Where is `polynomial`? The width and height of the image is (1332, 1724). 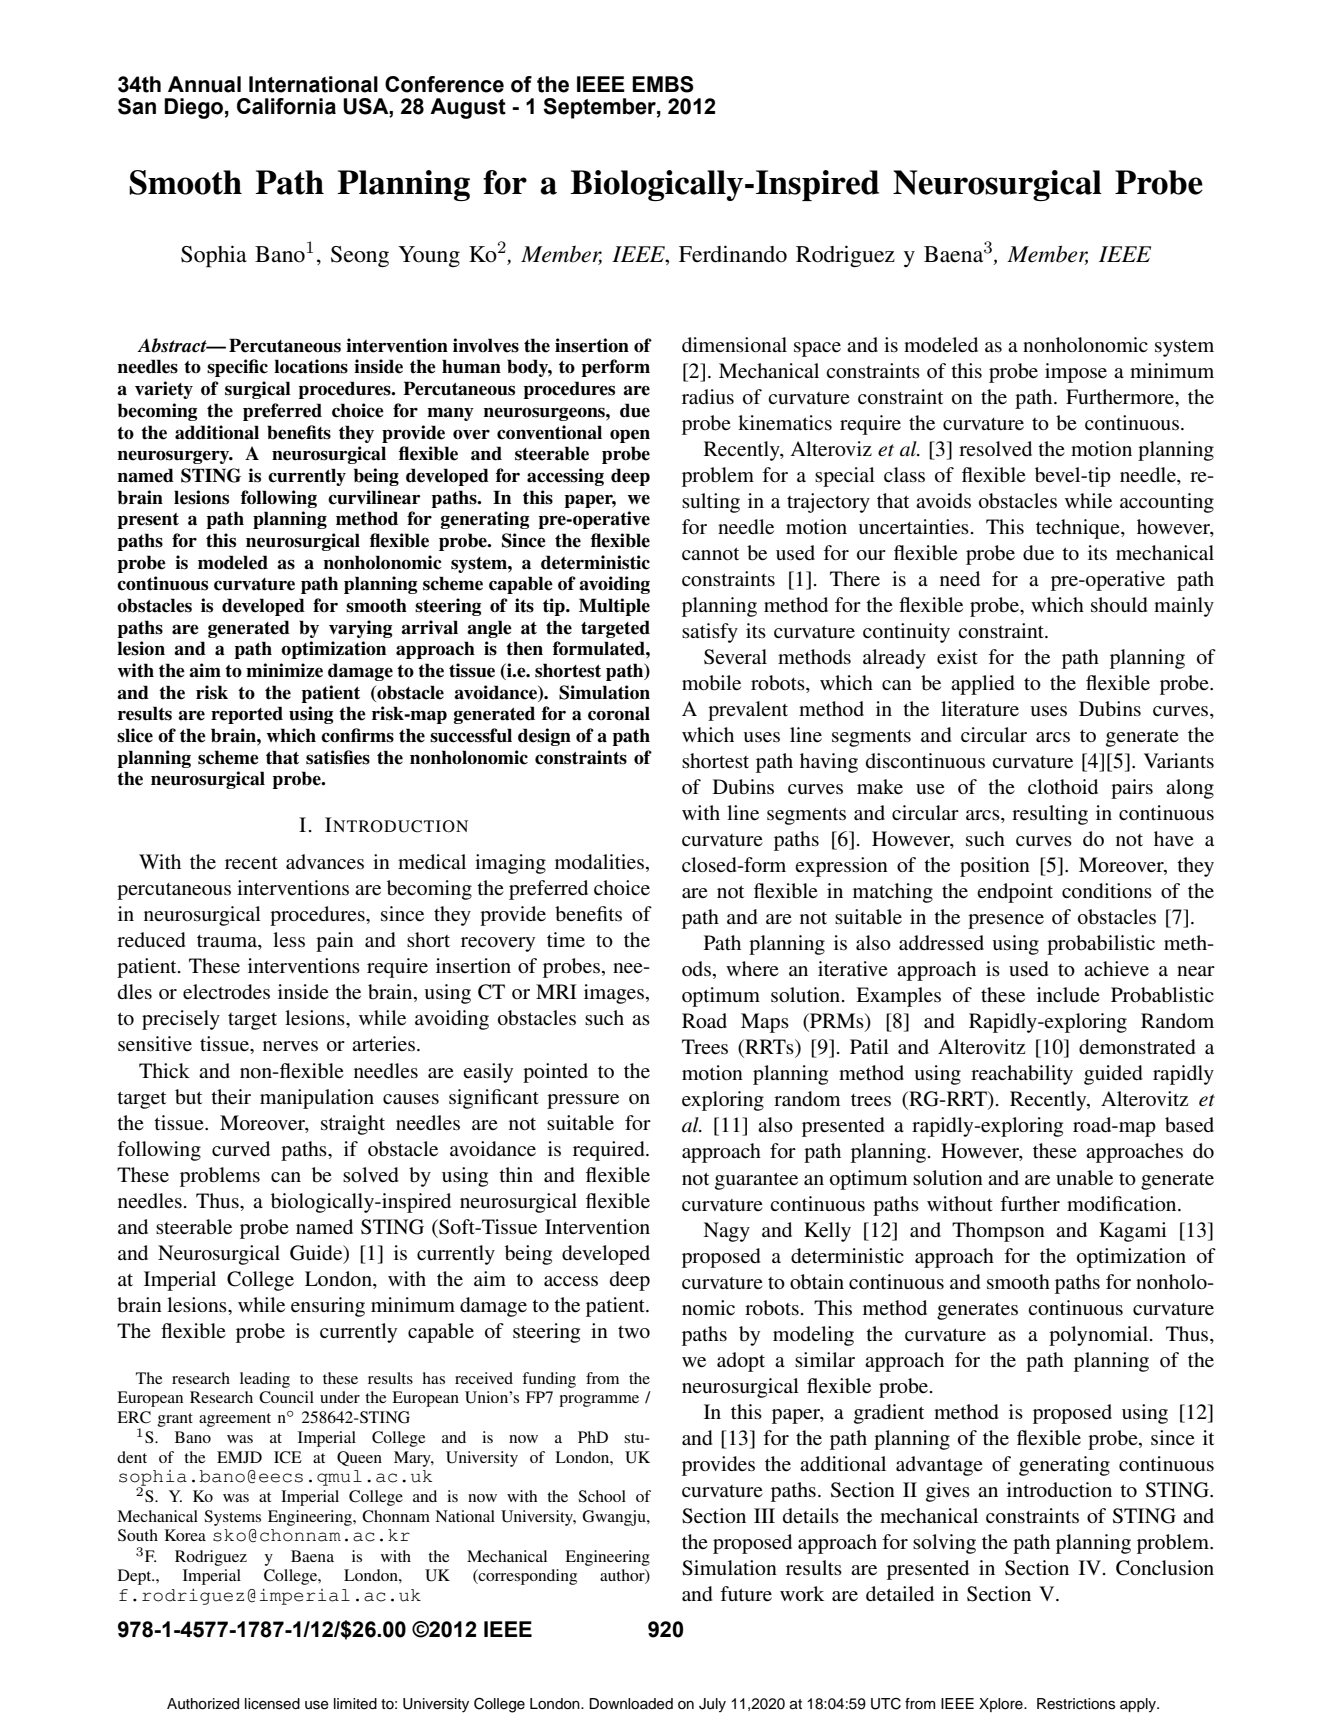
polynomial is located at coordinates (1098, 1336).
